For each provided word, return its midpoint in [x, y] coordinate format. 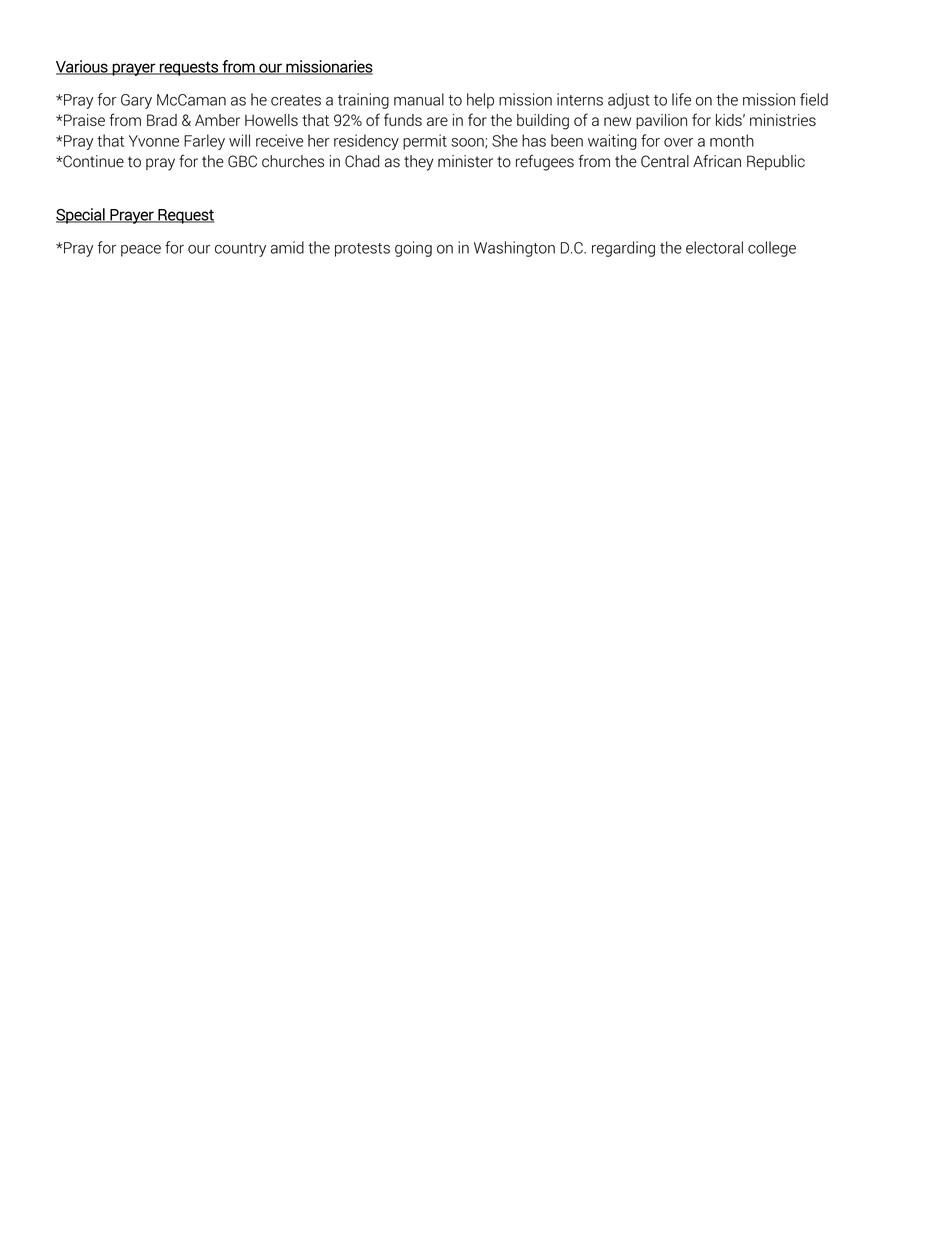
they [419, 163]
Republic [776, 162]
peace [141, 251]
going [413, 249]
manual [419, 99]
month [732, 140]
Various [83, 67]
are [437, 121]
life [681, 99]
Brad [162, 120]
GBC [242, 161]
